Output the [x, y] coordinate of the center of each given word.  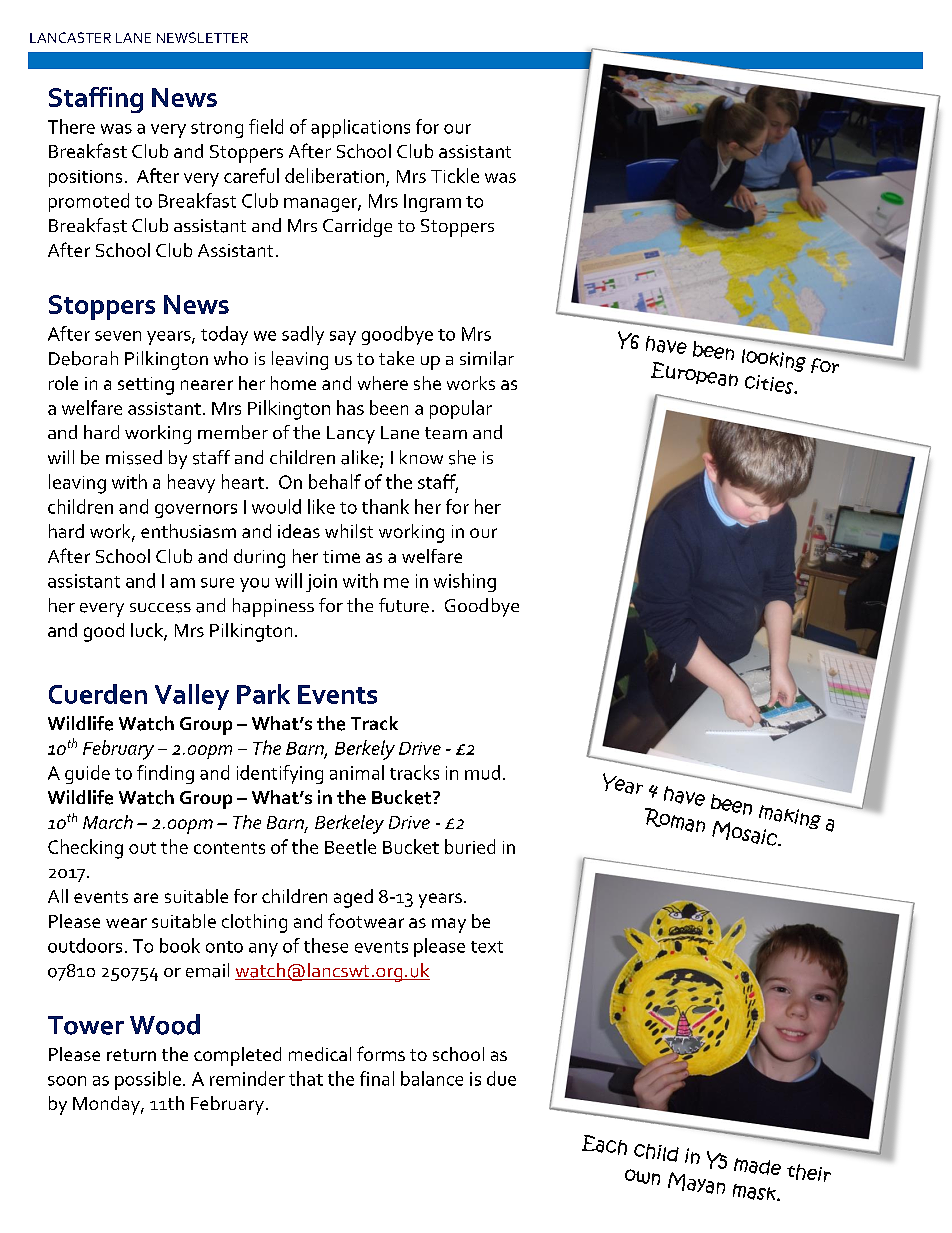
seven [118, 336]
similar [487, 358]
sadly [303, 335]
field [266, 126]
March [108, 822]
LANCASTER [70, 37]
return [131, 1055]
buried [470, 846]
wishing [465, 582]
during [259, 558]
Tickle [455, 175]
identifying [280, 774]
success [160, 608]
